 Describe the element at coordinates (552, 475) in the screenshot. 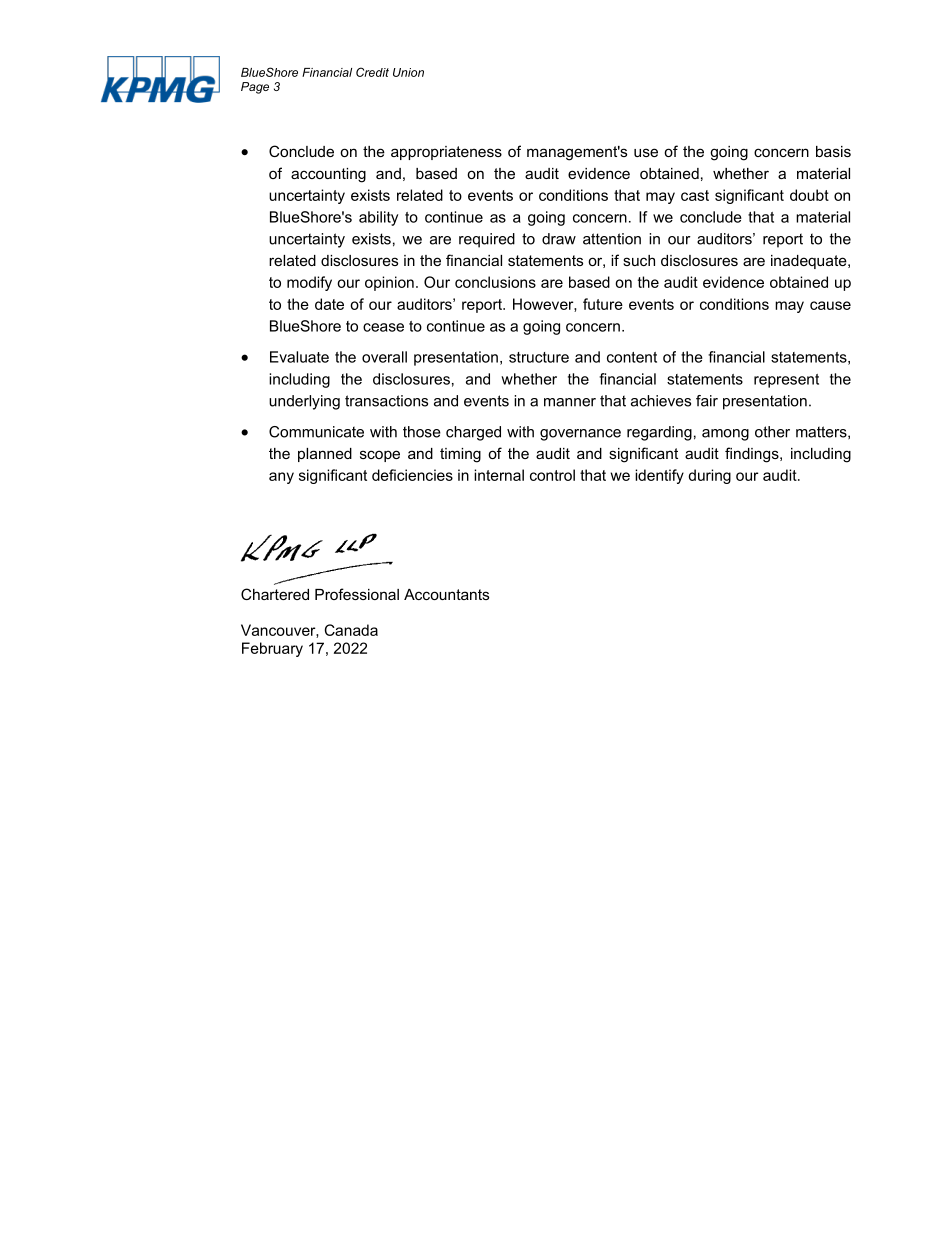

I see `control` at that location.
